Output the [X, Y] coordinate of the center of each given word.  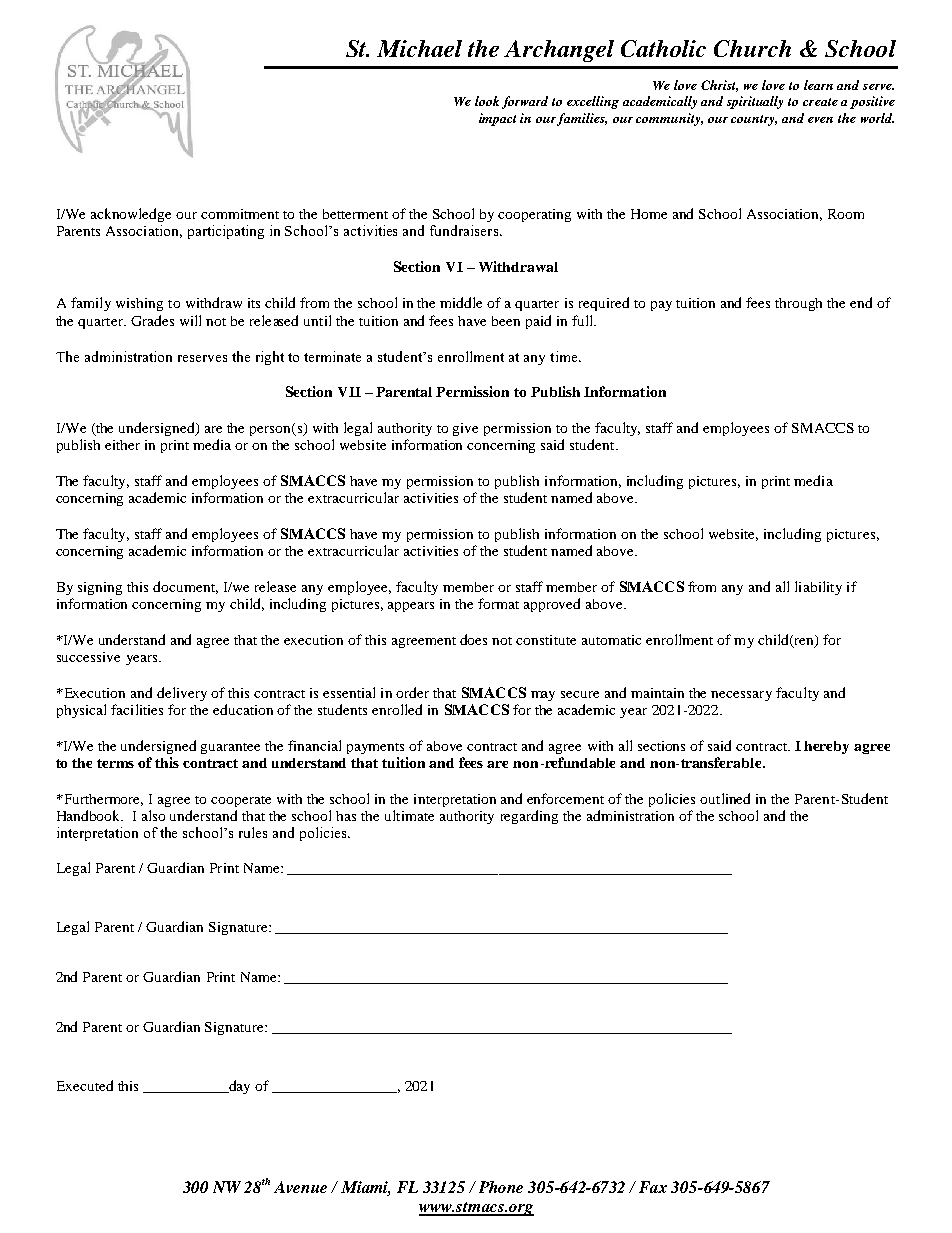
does [473, 639]
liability [818, 588]
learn [818, 85]
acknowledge [131, 215]
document [185, 587]
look [487, 101]
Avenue [300, 1187]
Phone [501, 1187]
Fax [653, 1187]
